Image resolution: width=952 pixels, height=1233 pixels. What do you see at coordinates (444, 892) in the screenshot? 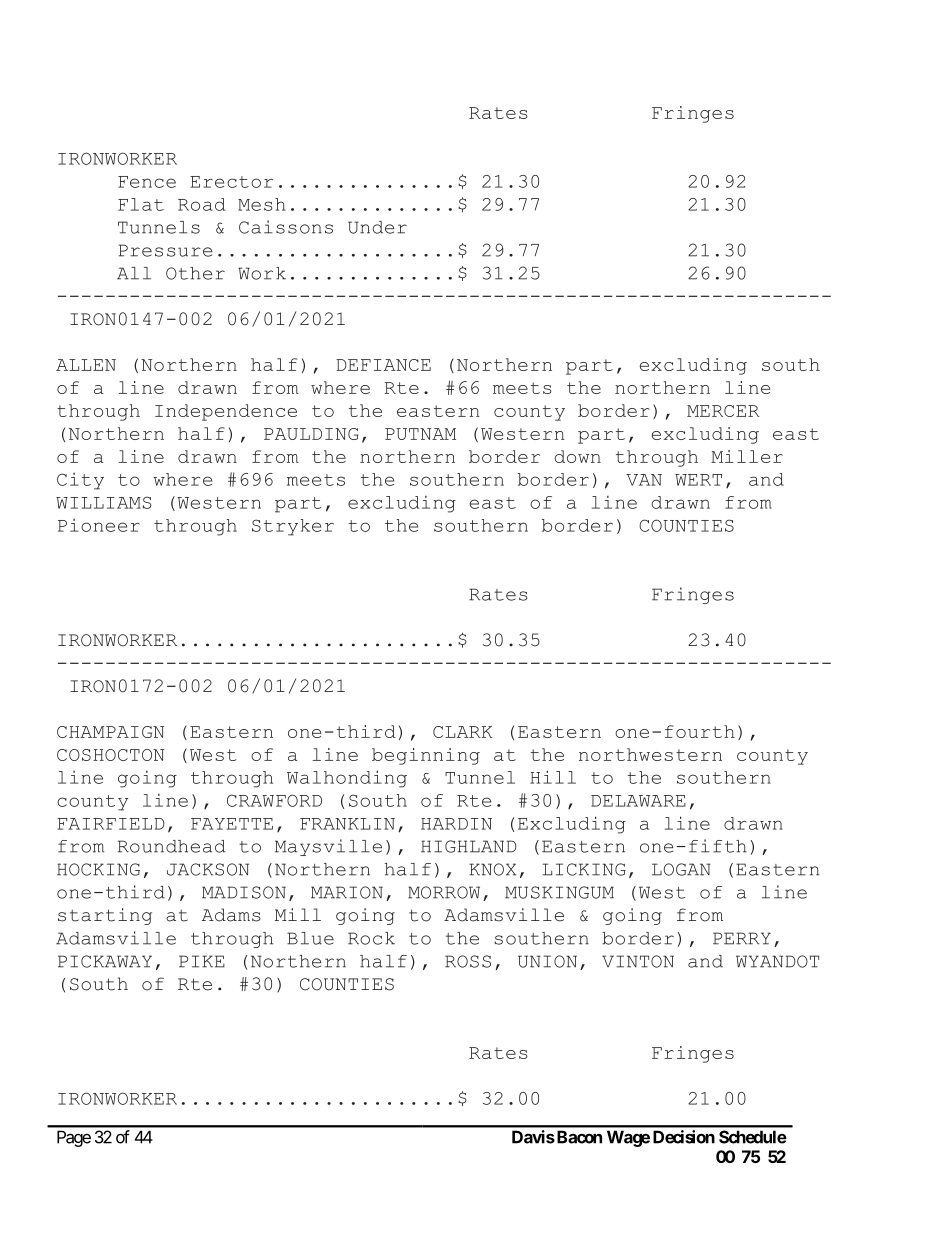
I see `MORROW` at bounding box center [444, 892].
